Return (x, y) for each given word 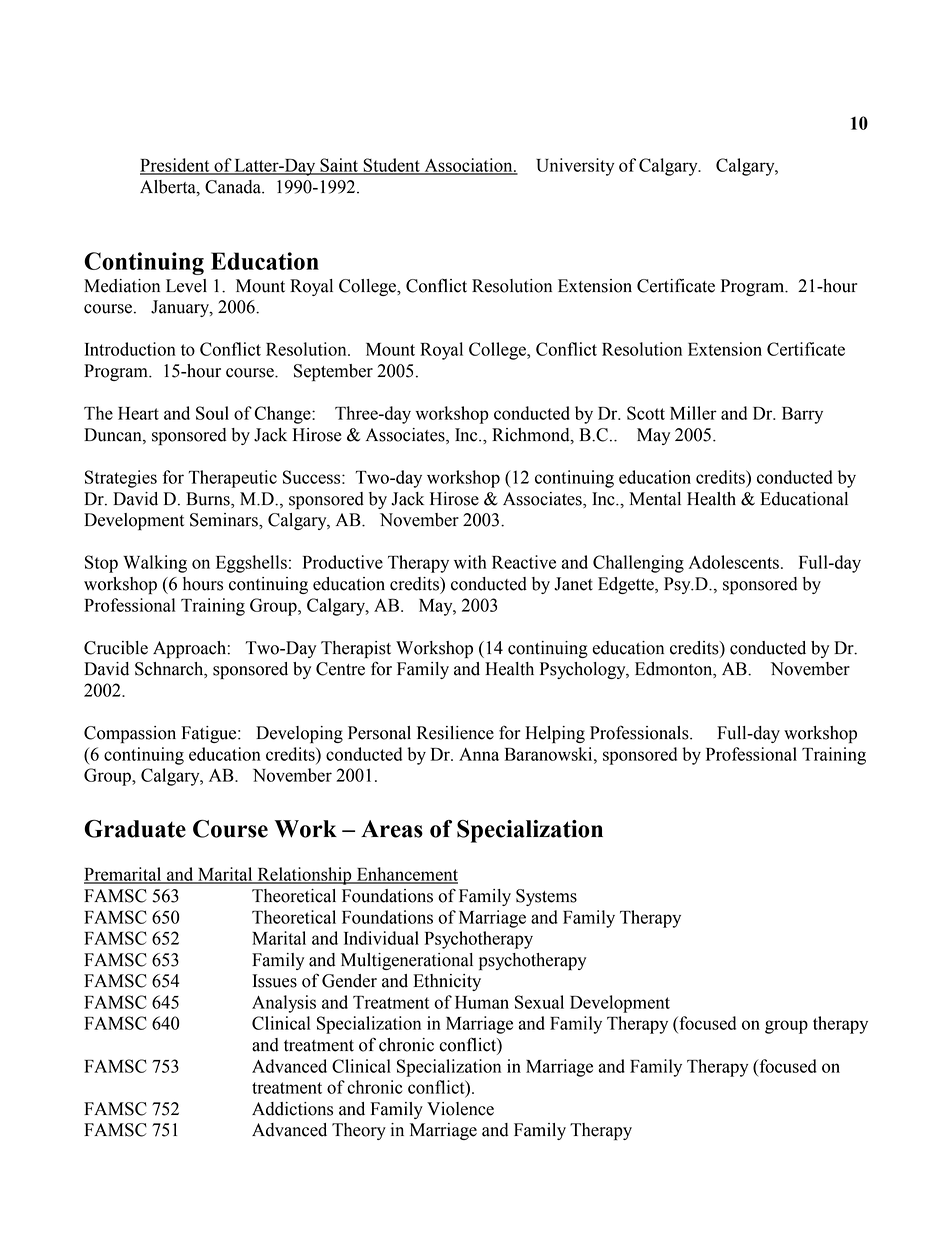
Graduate (135, 829)
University (575, 167)
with (470, 562)
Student (391, 166)
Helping (555, 734)
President (176, 166)
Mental (655, 499)
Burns (209, 499)
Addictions (292, 1109)
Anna (479, 754)
